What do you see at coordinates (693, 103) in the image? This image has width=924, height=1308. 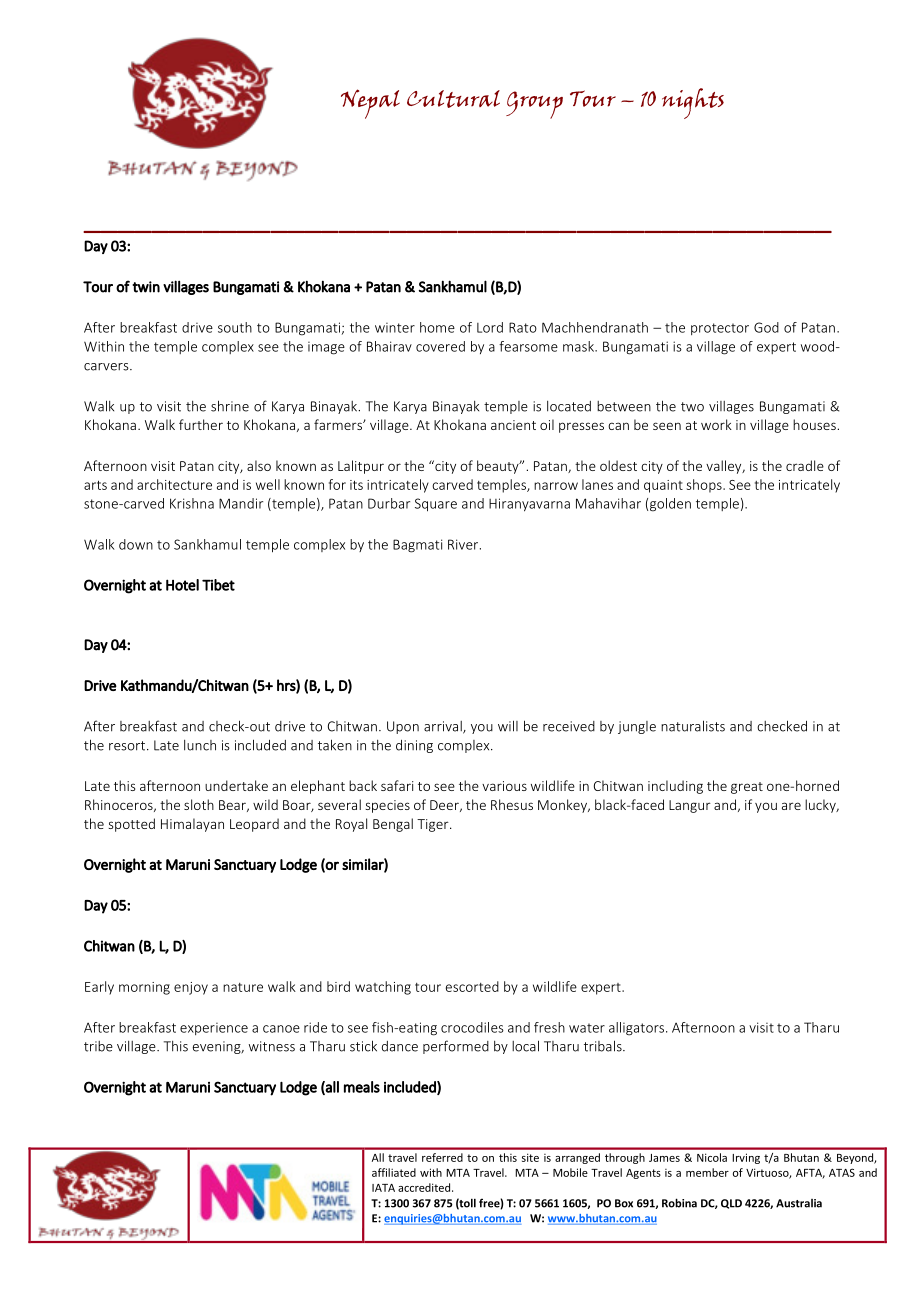 I see `nights` at bounding box center [693, 103].
